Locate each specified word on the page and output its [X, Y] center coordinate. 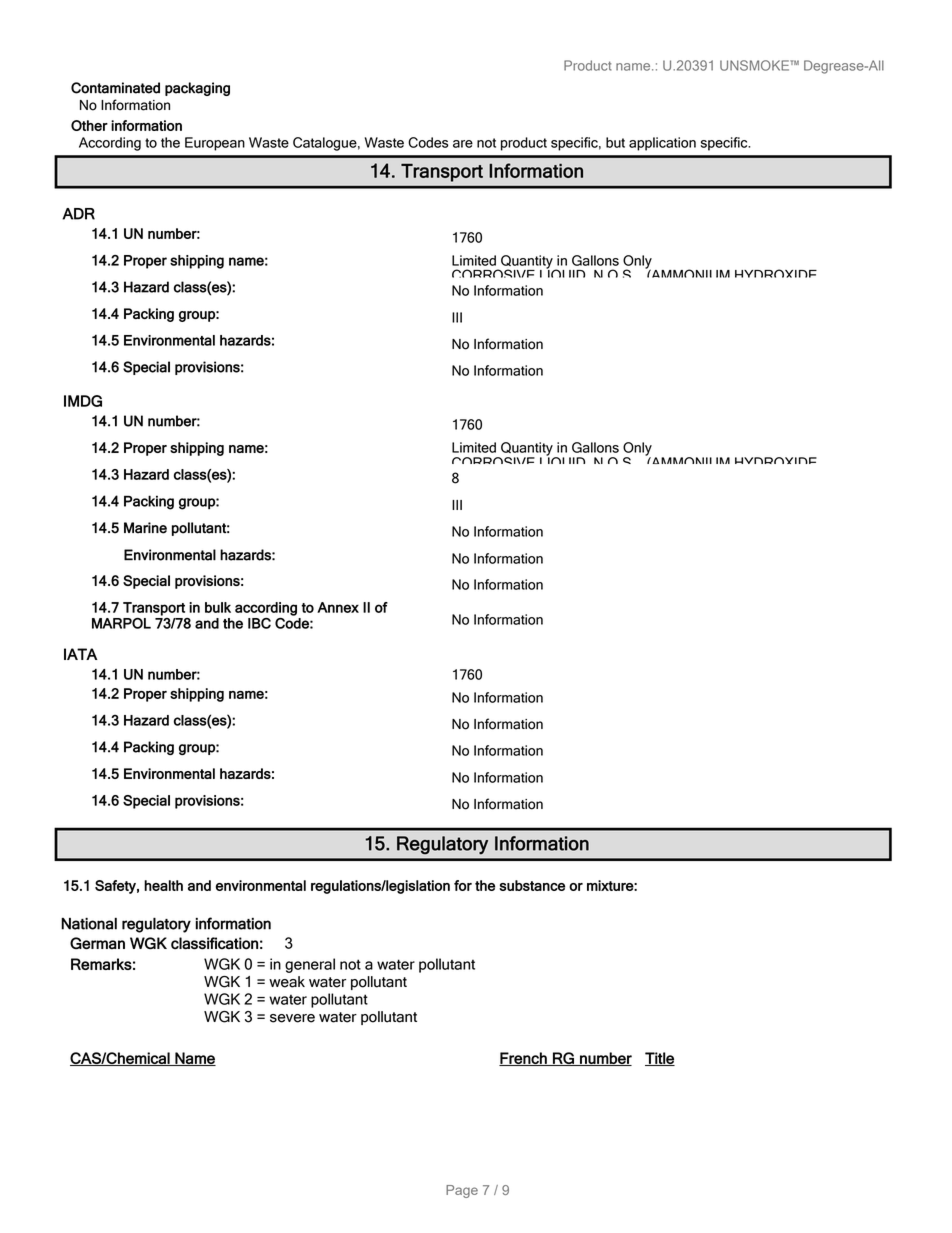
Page [462, 1191]
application [662, 144]
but [615, 142]
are [463, 144]
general [310, 965]
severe [292, 1018]
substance [532, 885]
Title [660, 1059]
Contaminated [115, 88]
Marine [145, 528]
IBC [259, 623]
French [524, 1059]
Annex [338, 607]
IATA [81, 654]
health [163, 885]
